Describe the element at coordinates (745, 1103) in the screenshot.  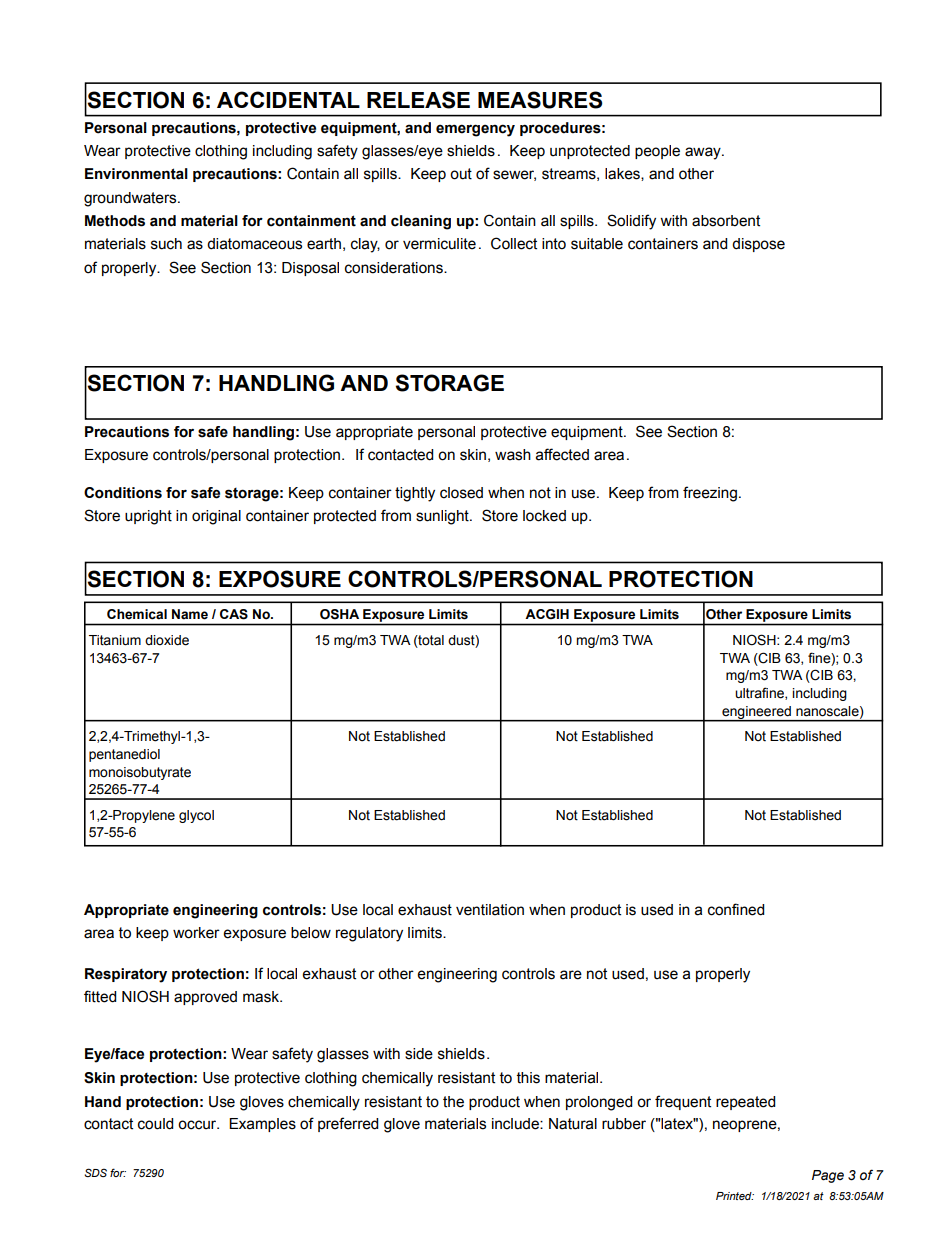
I see `repeated` at that location.
